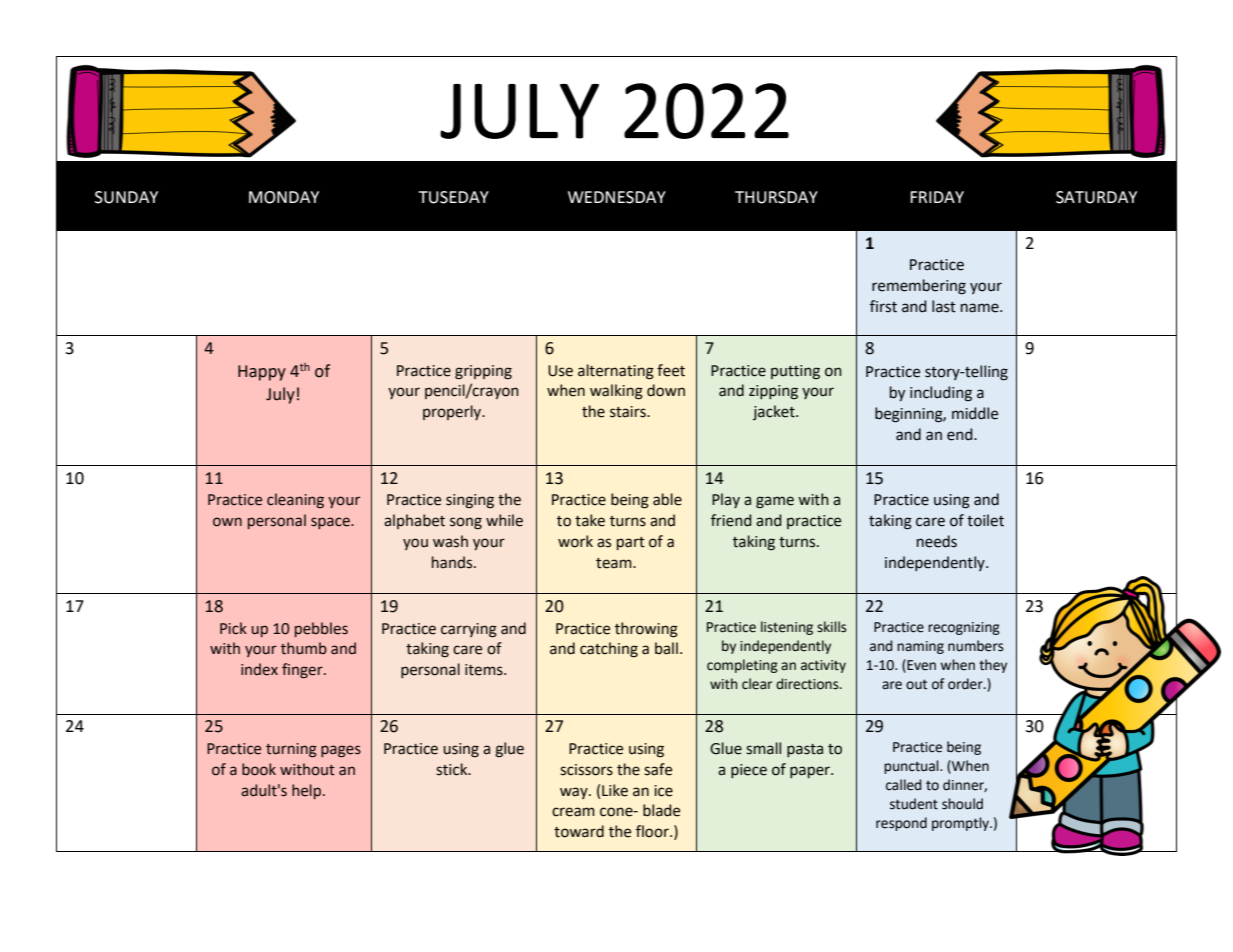  Describe the element at coordinates (937, 197) in the page. I see `FRIDAY` at that location.
